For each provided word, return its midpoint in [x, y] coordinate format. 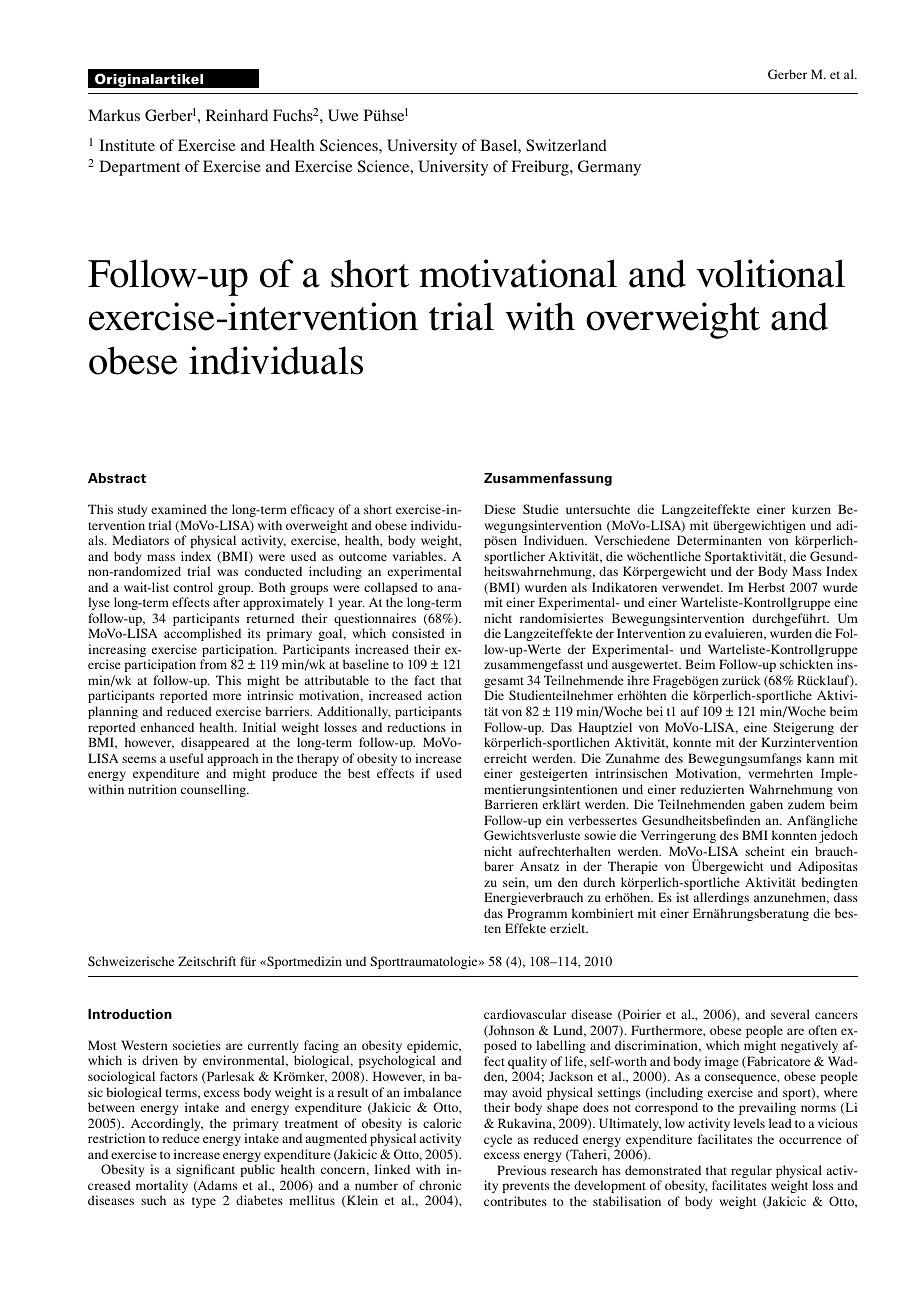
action [445, 695]
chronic [440, 1185]
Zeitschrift [207, 961]
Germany [609, 168]
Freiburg [541, 168]
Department [139, 168]
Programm [537, 916]
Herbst [766, 587]
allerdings [721, 898]
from [213, 664]
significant [205, 1170]
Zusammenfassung [548, 479]
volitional [771, 273]
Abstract [117, 478]
